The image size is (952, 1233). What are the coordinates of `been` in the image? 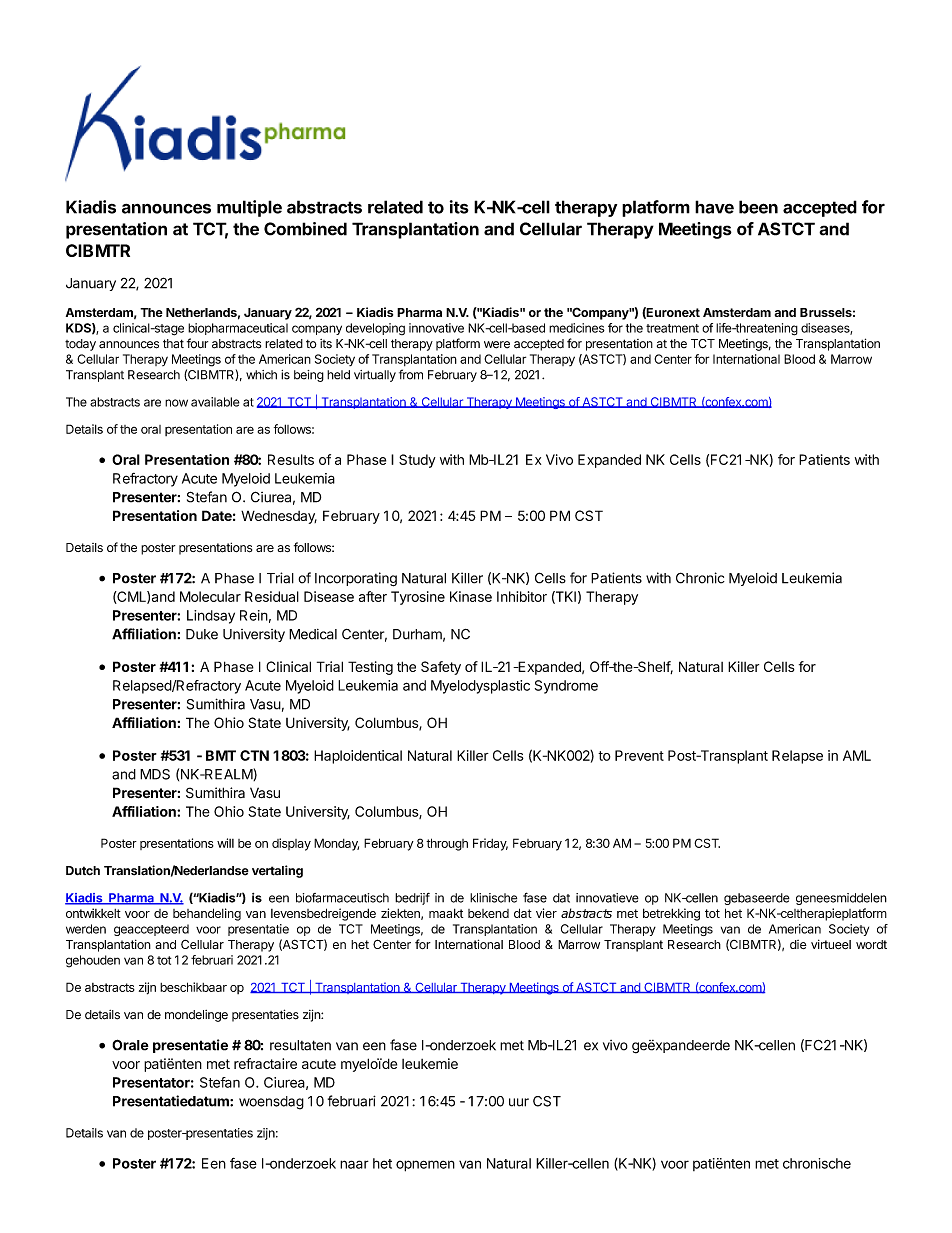 It's located at (758, 207).
